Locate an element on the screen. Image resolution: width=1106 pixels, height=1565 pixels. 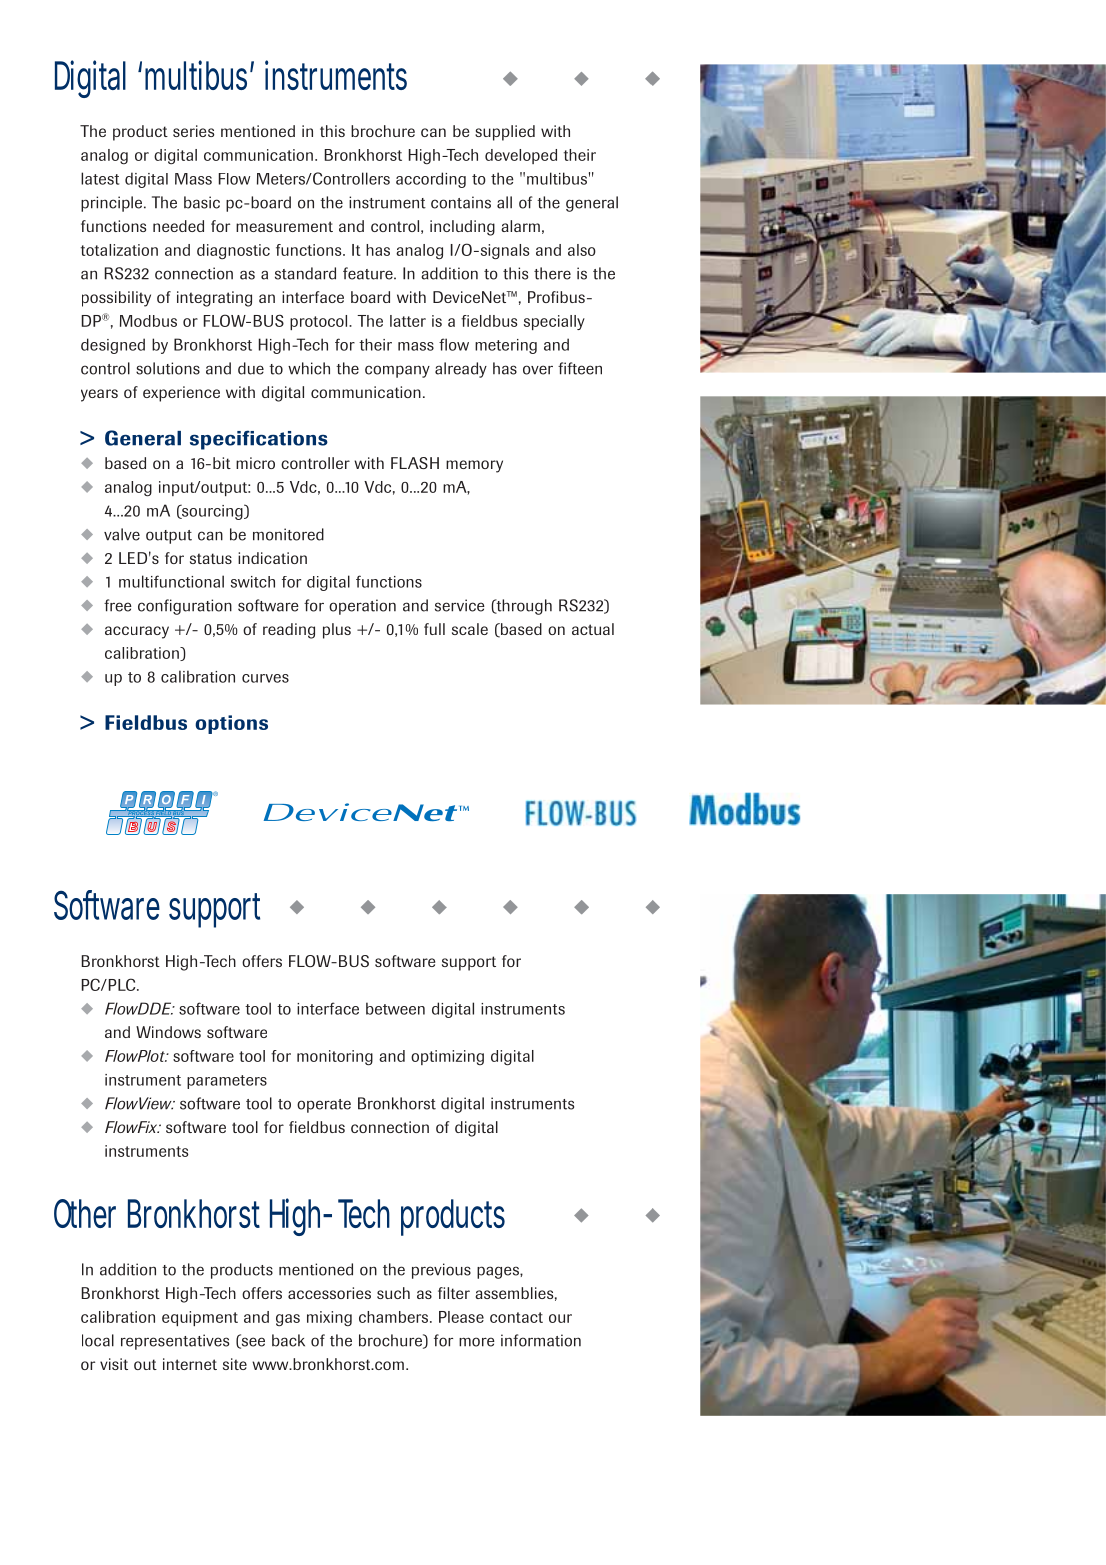
actual is located at coordinates (593, 629).
